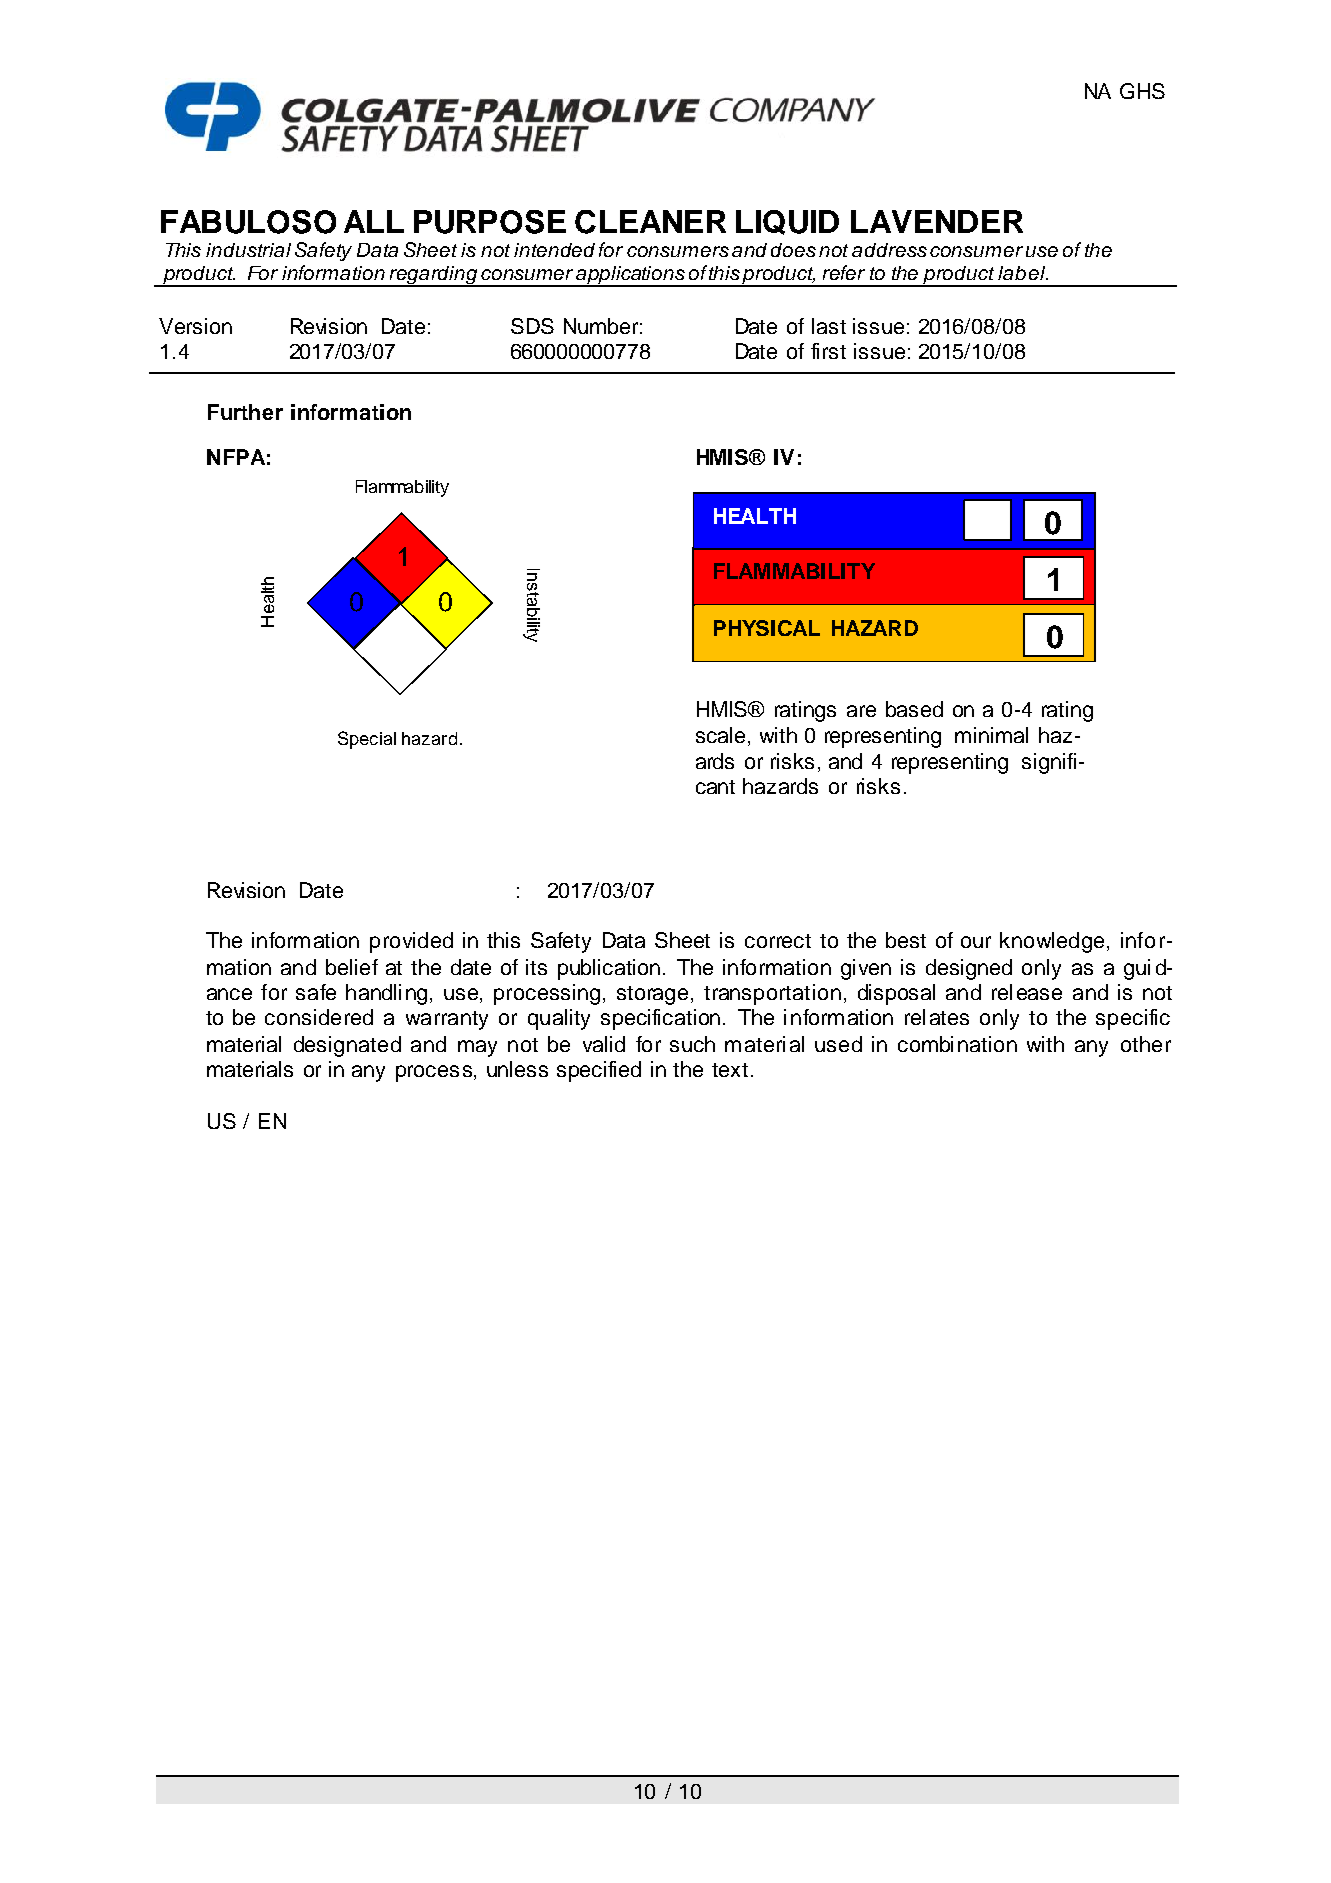 This image has width=1331, height=1883. Describe the element at coordinates (828, 351) in the image. I see `first` at that location.
